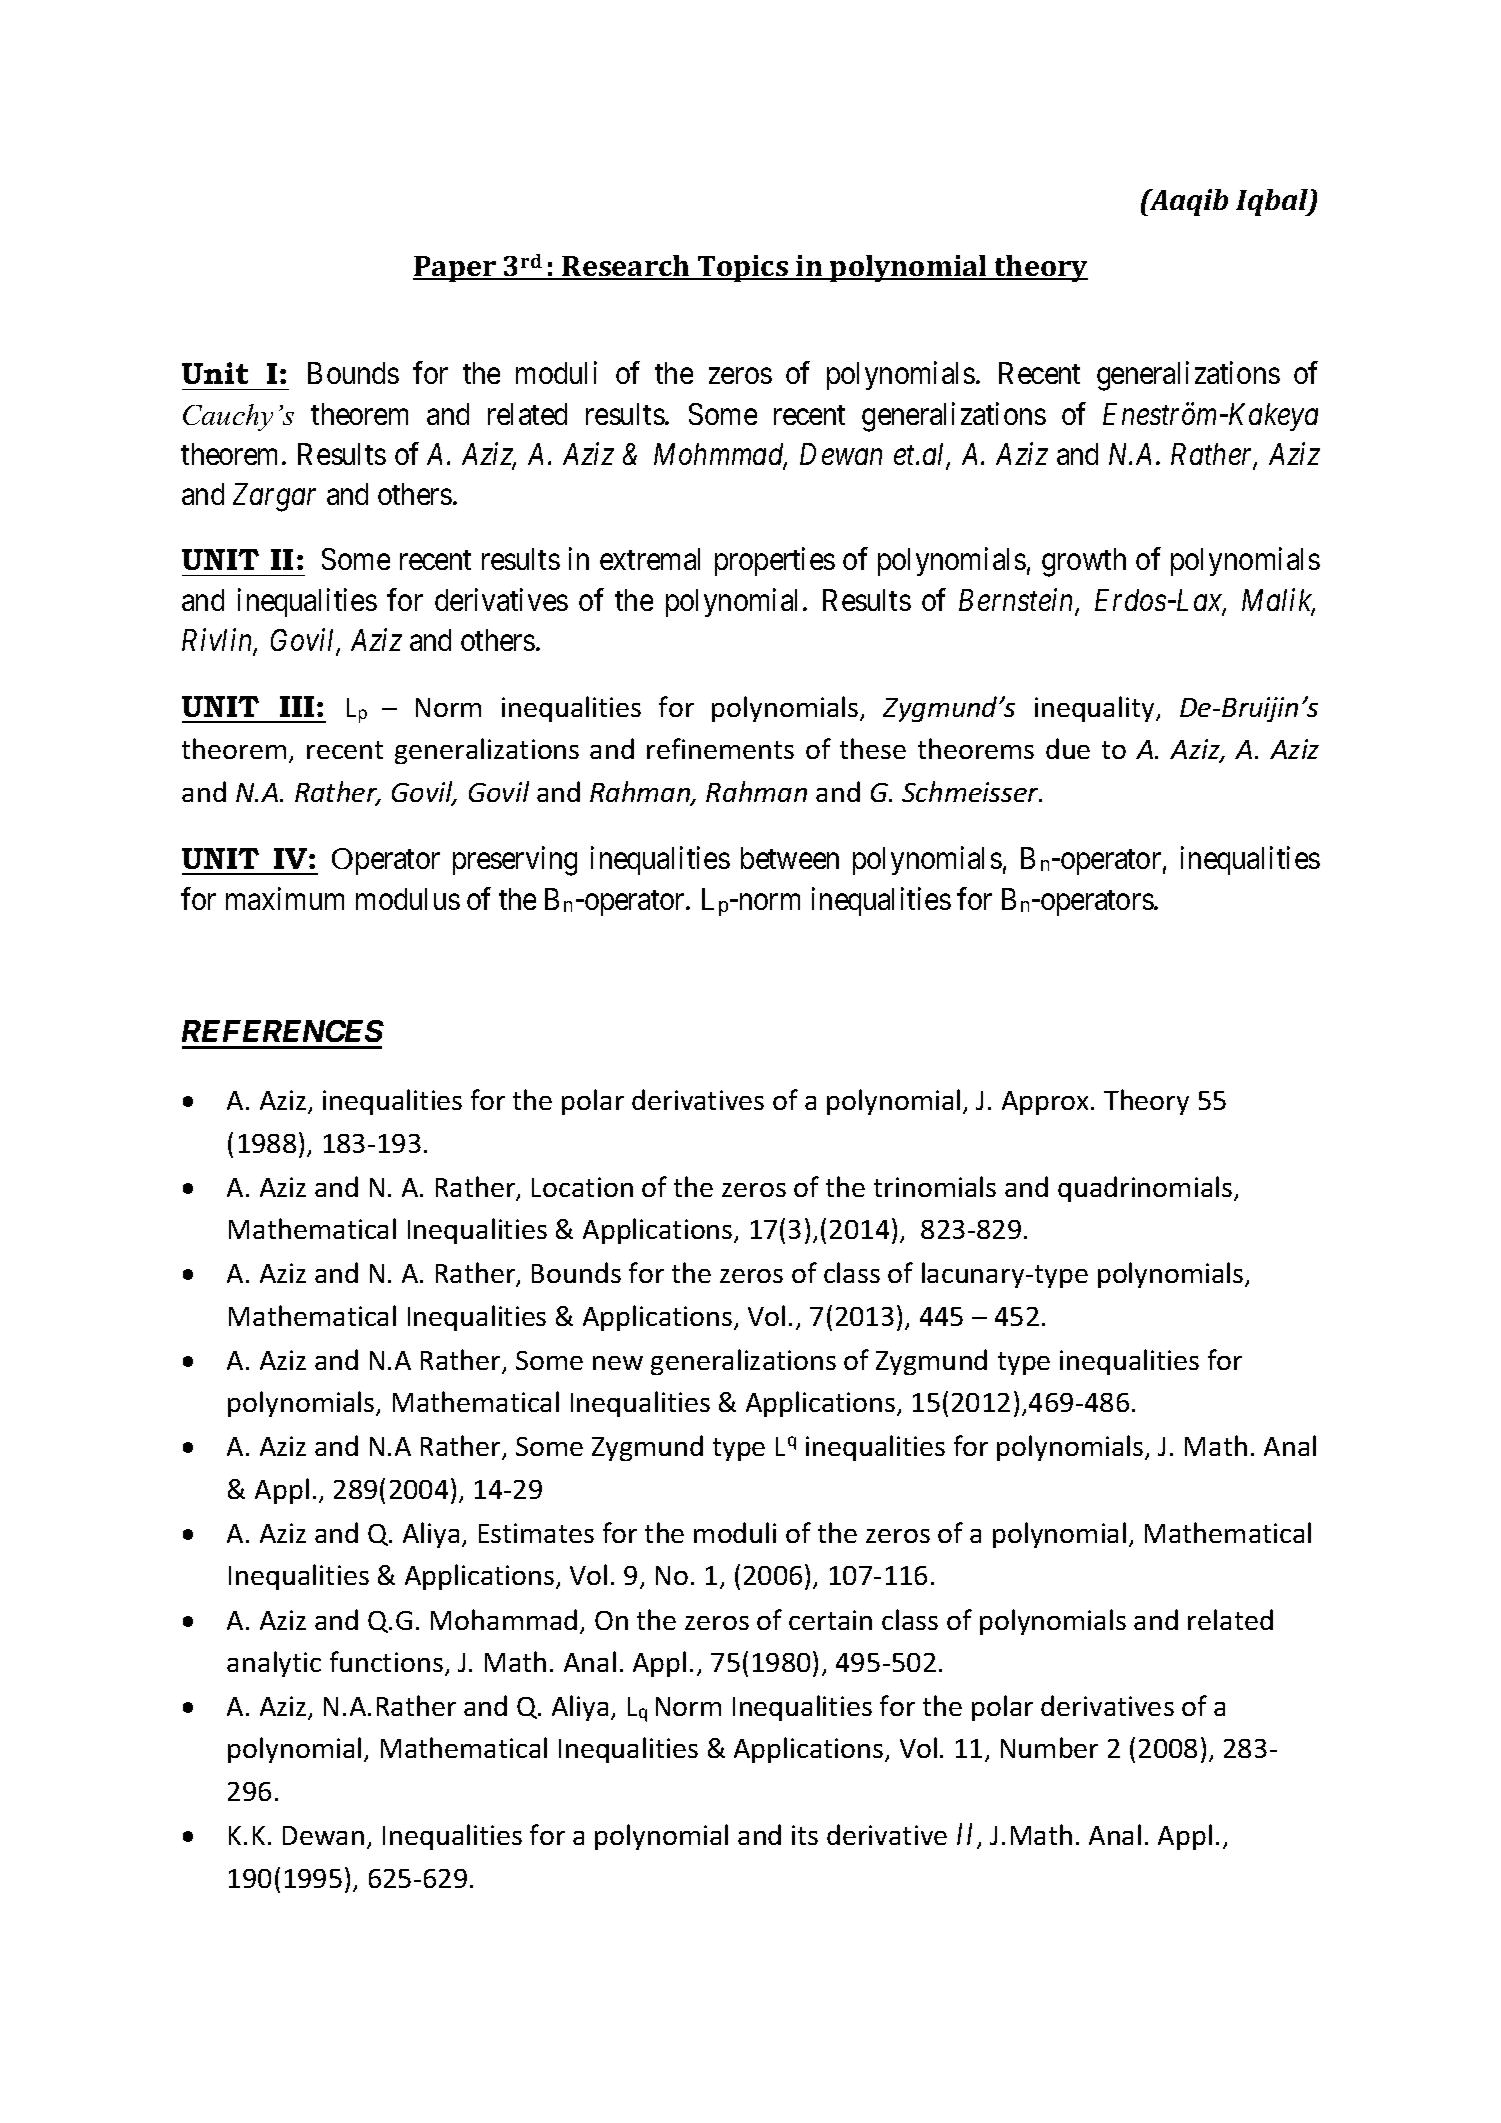 Image resolution: width=1501 pixels, height=2123 pixels. I want to click on Location, so click(582, 1187).
